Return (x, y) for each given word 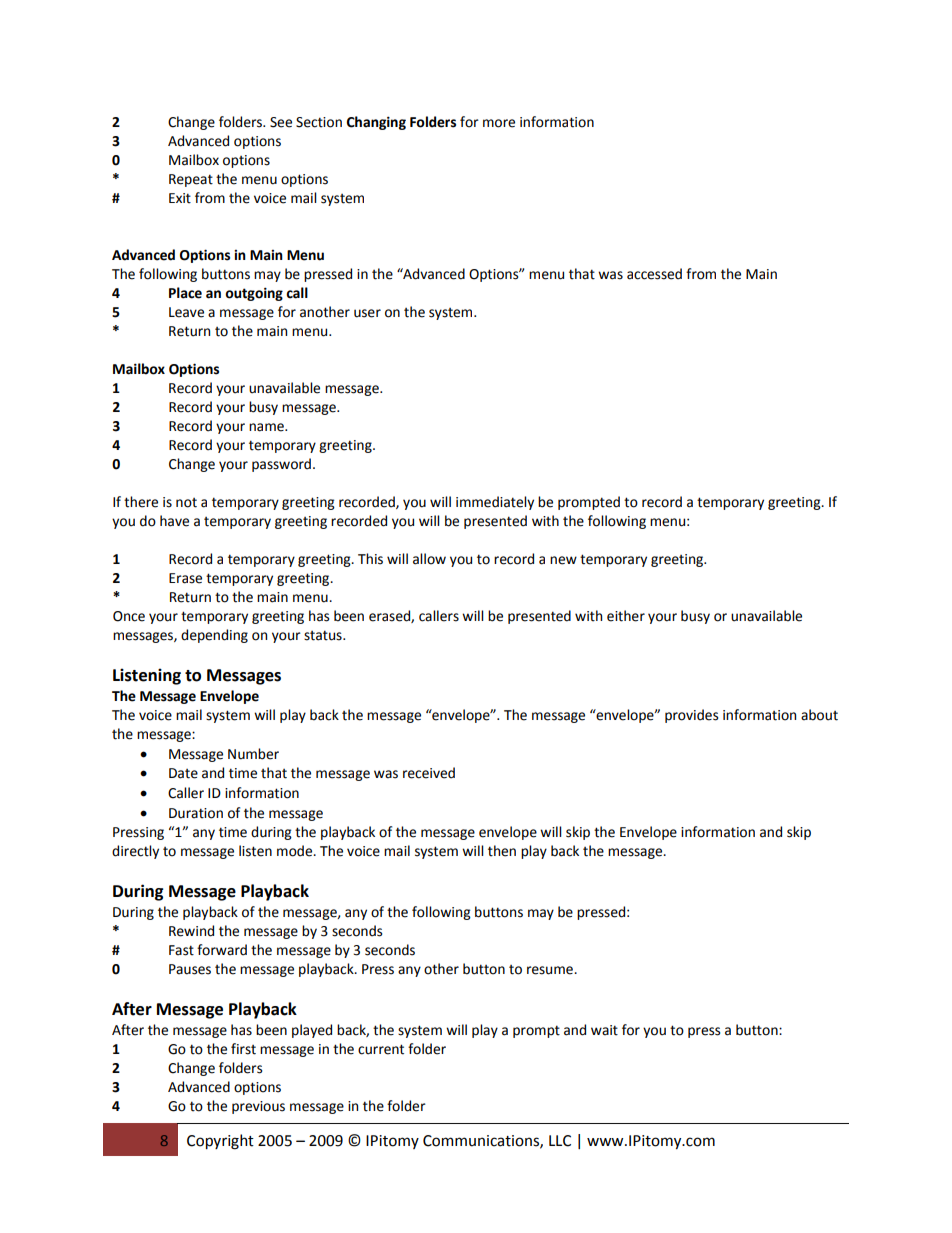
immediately (495, 503)
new (563, 560)
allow (429, 559)
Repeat (191, 180)
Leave (186, 312)
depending (214, 636)
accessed (654, 274)
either (626, 616)
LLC (560, 1141)
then (502, 851)
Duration (196, 813)
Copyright (220, 1142)
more (499, 123)
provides (691, 716)
